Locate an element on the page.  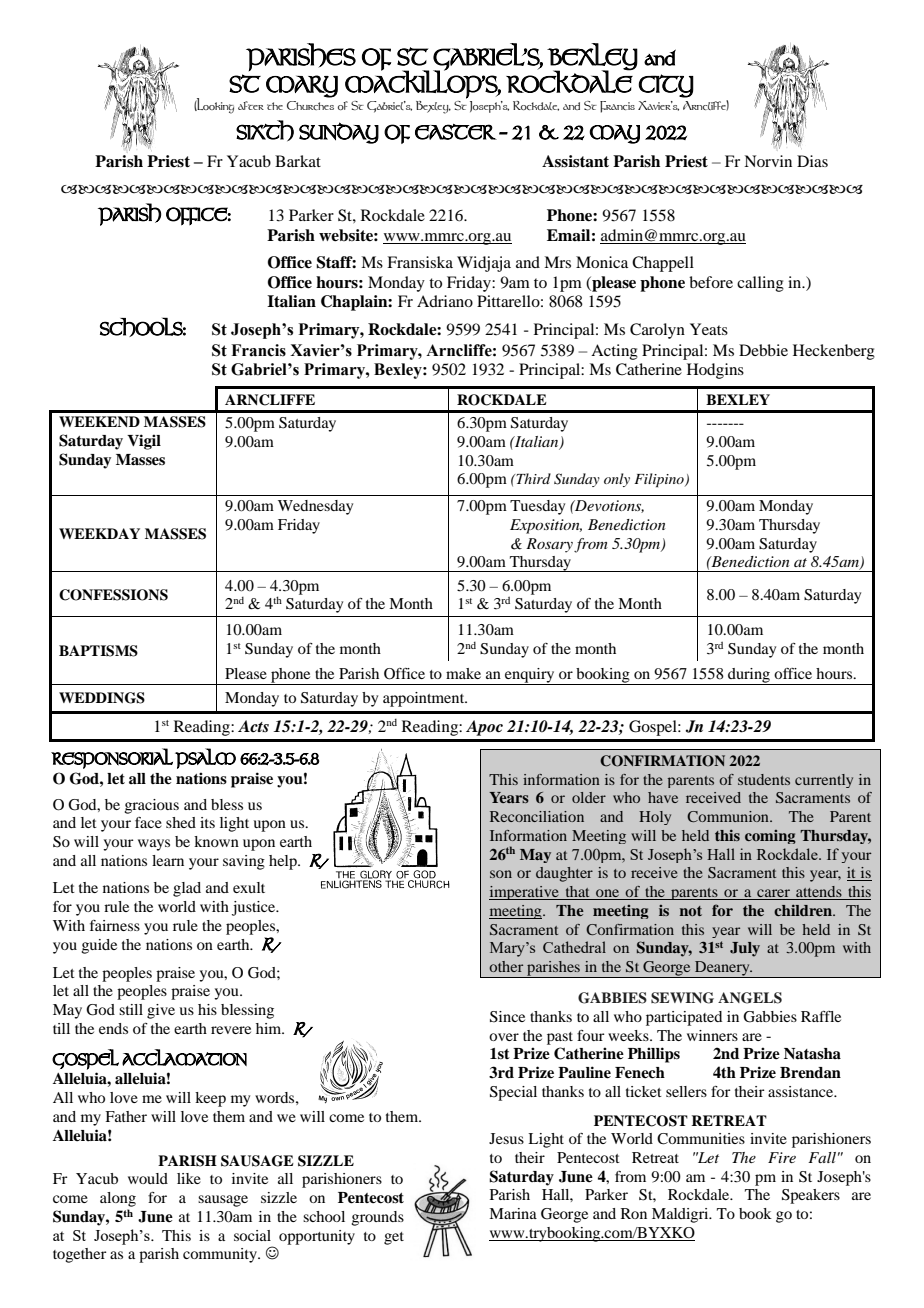
other is located at coordinates (506, 966).
